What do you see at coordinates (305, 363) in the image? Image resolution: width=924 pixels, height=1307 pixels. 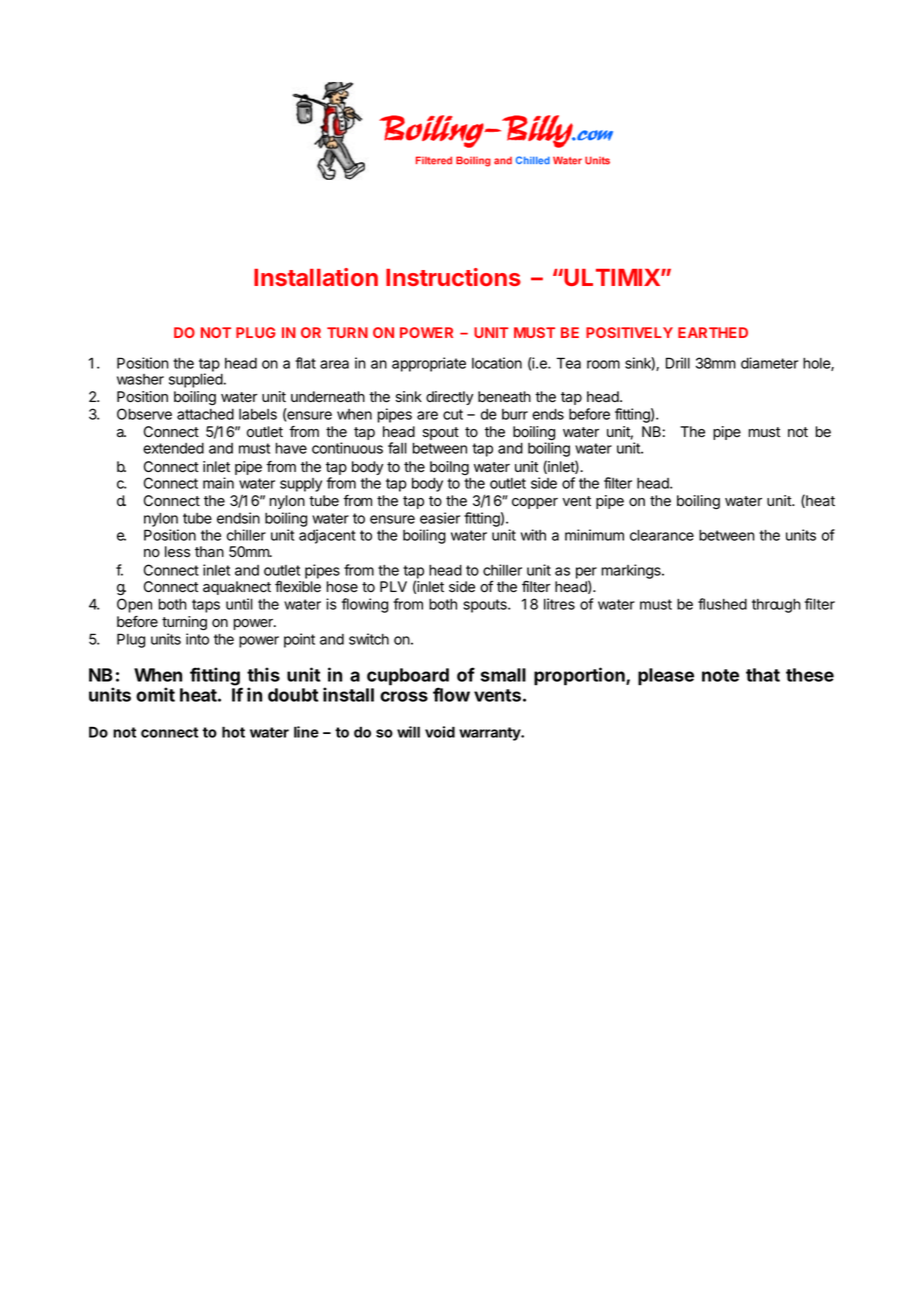 I see `flat` at bounding box center [305, 363].
